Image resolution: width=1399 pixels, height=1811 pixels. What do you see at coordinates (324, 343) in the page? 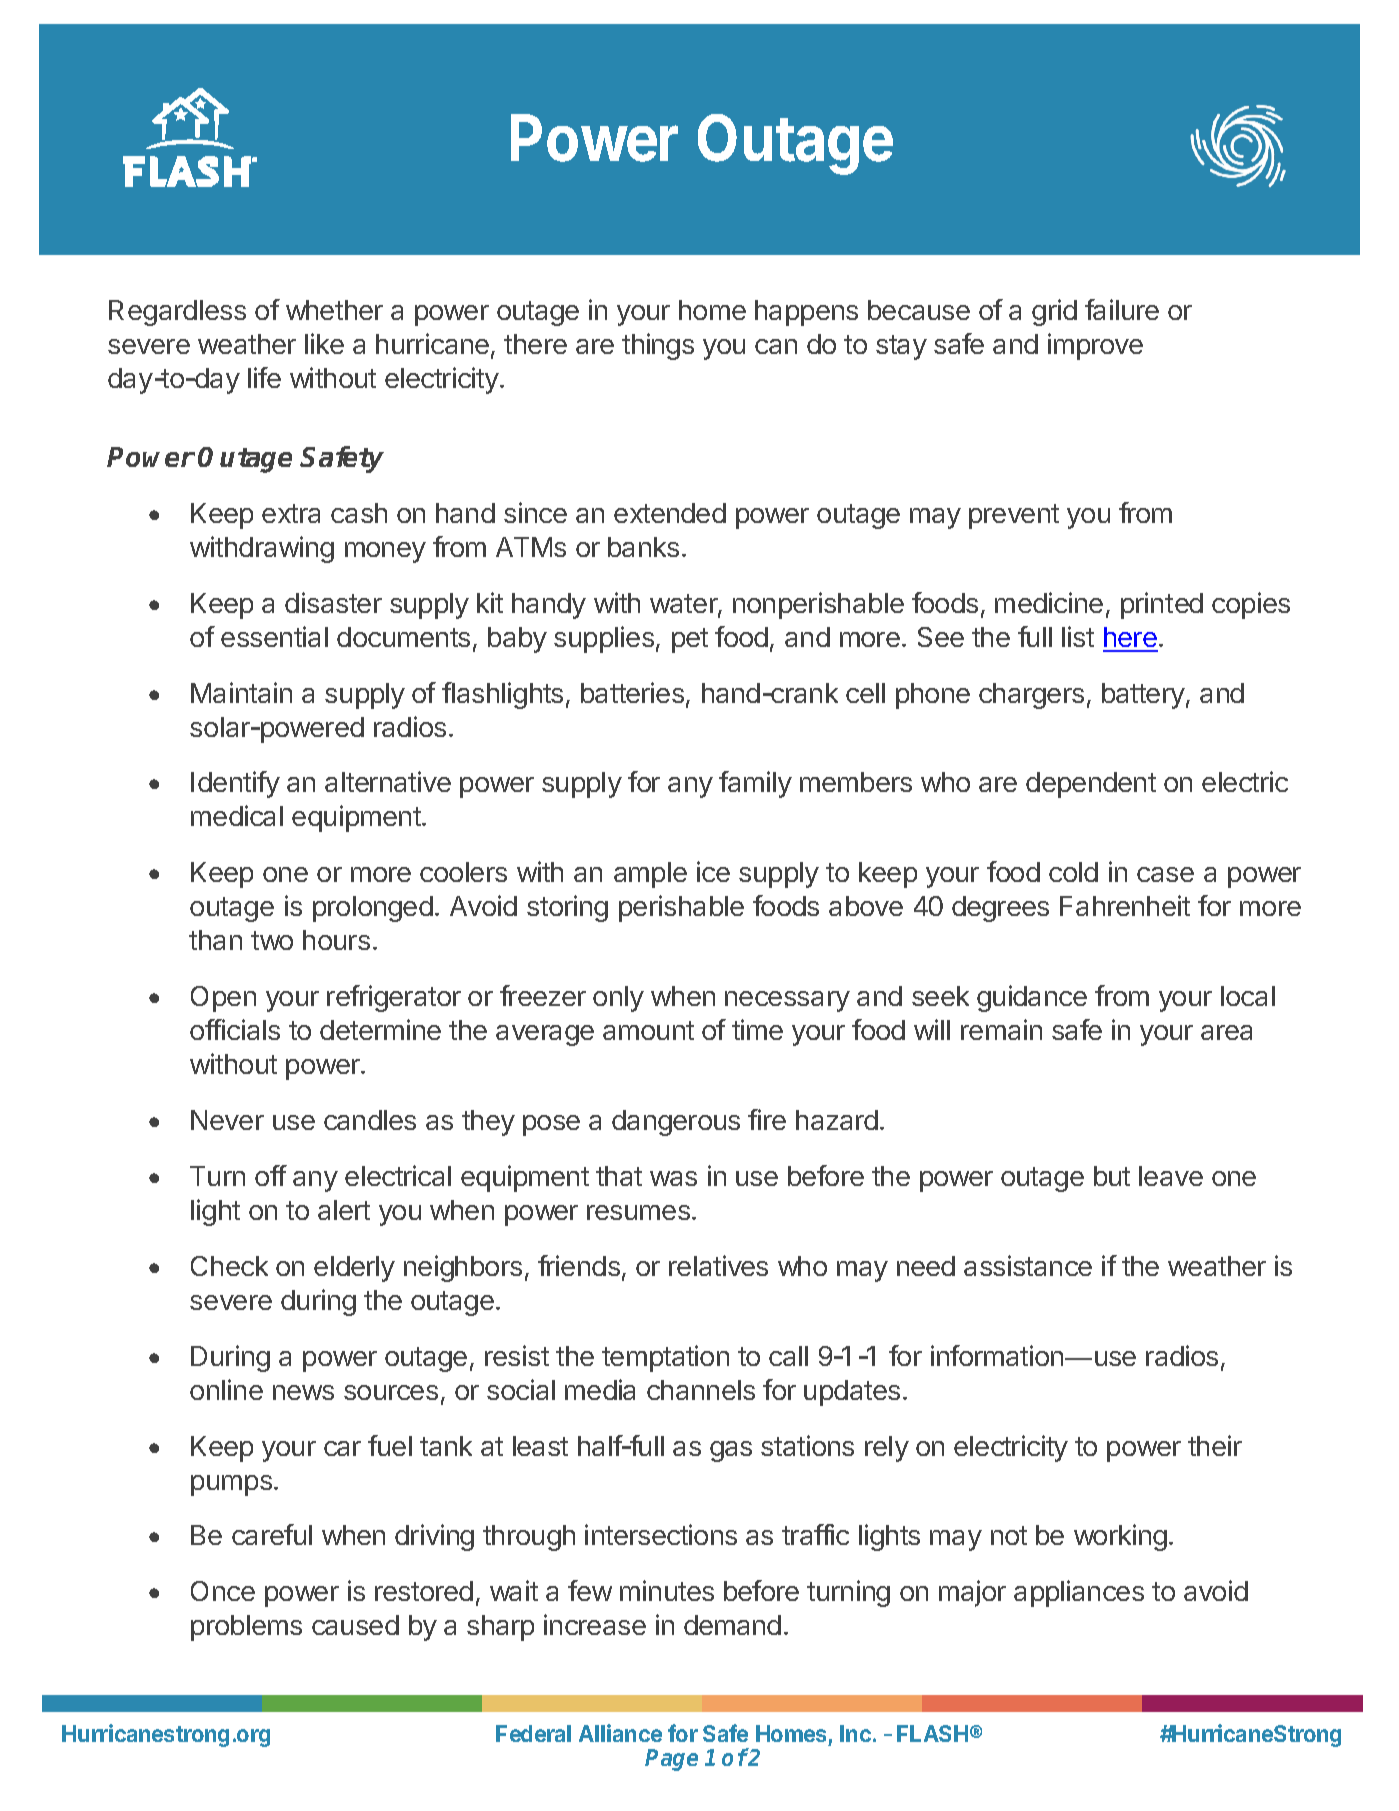
I see `like` at bounding box center [324, 343].
